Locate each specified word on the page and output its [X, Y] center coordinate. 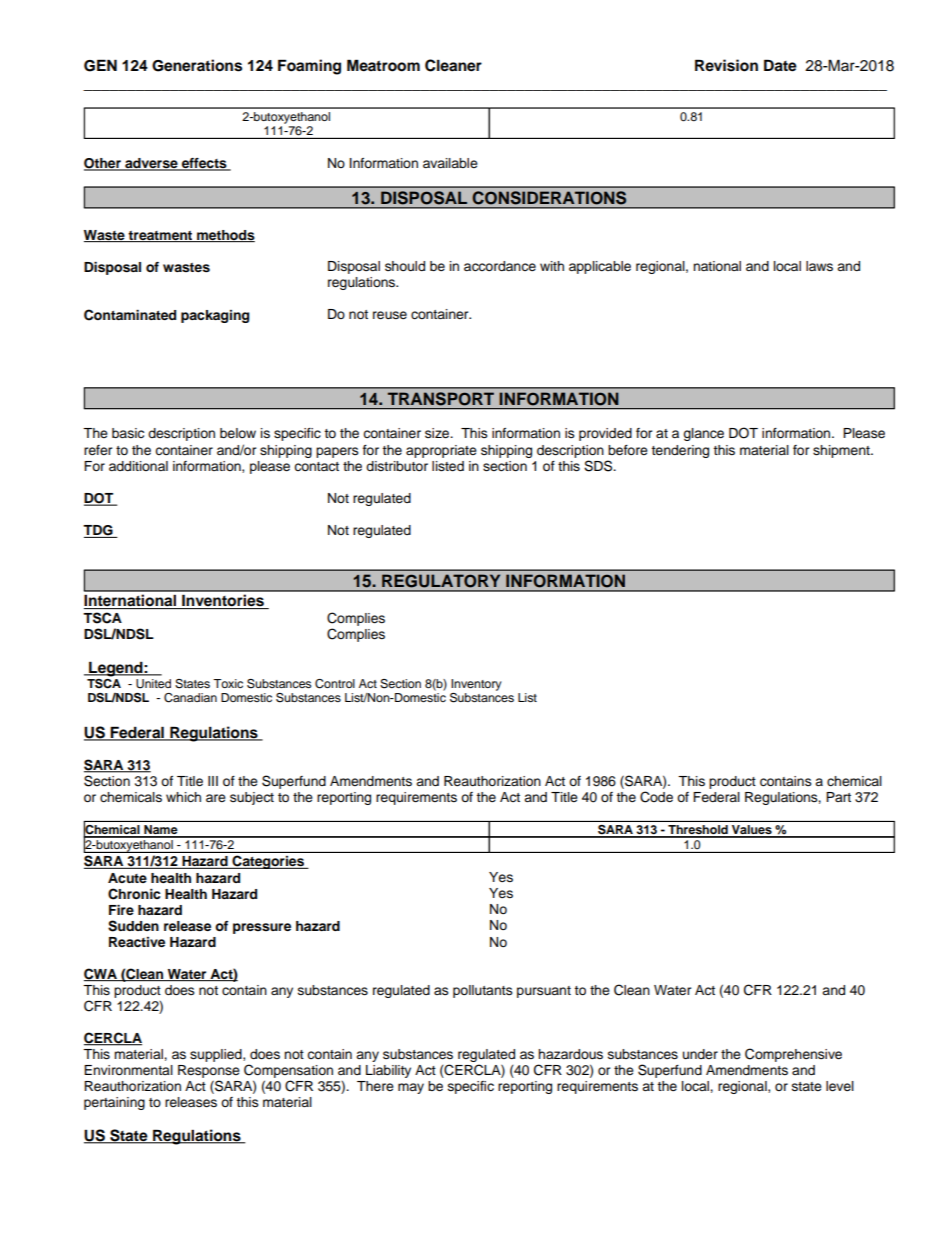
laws [819, 266]
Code [656, 797]
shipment [842, 451]
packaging [215, 316]
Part [838, 797]
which [183, 797]
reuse [390, 315]
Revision [726, 65]
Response [209, 1071]
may [411, 1088]
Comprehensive [793, 1055]
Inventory [476, 685]
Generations [197, 65]
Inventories [223, 601]
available [450, 163]
